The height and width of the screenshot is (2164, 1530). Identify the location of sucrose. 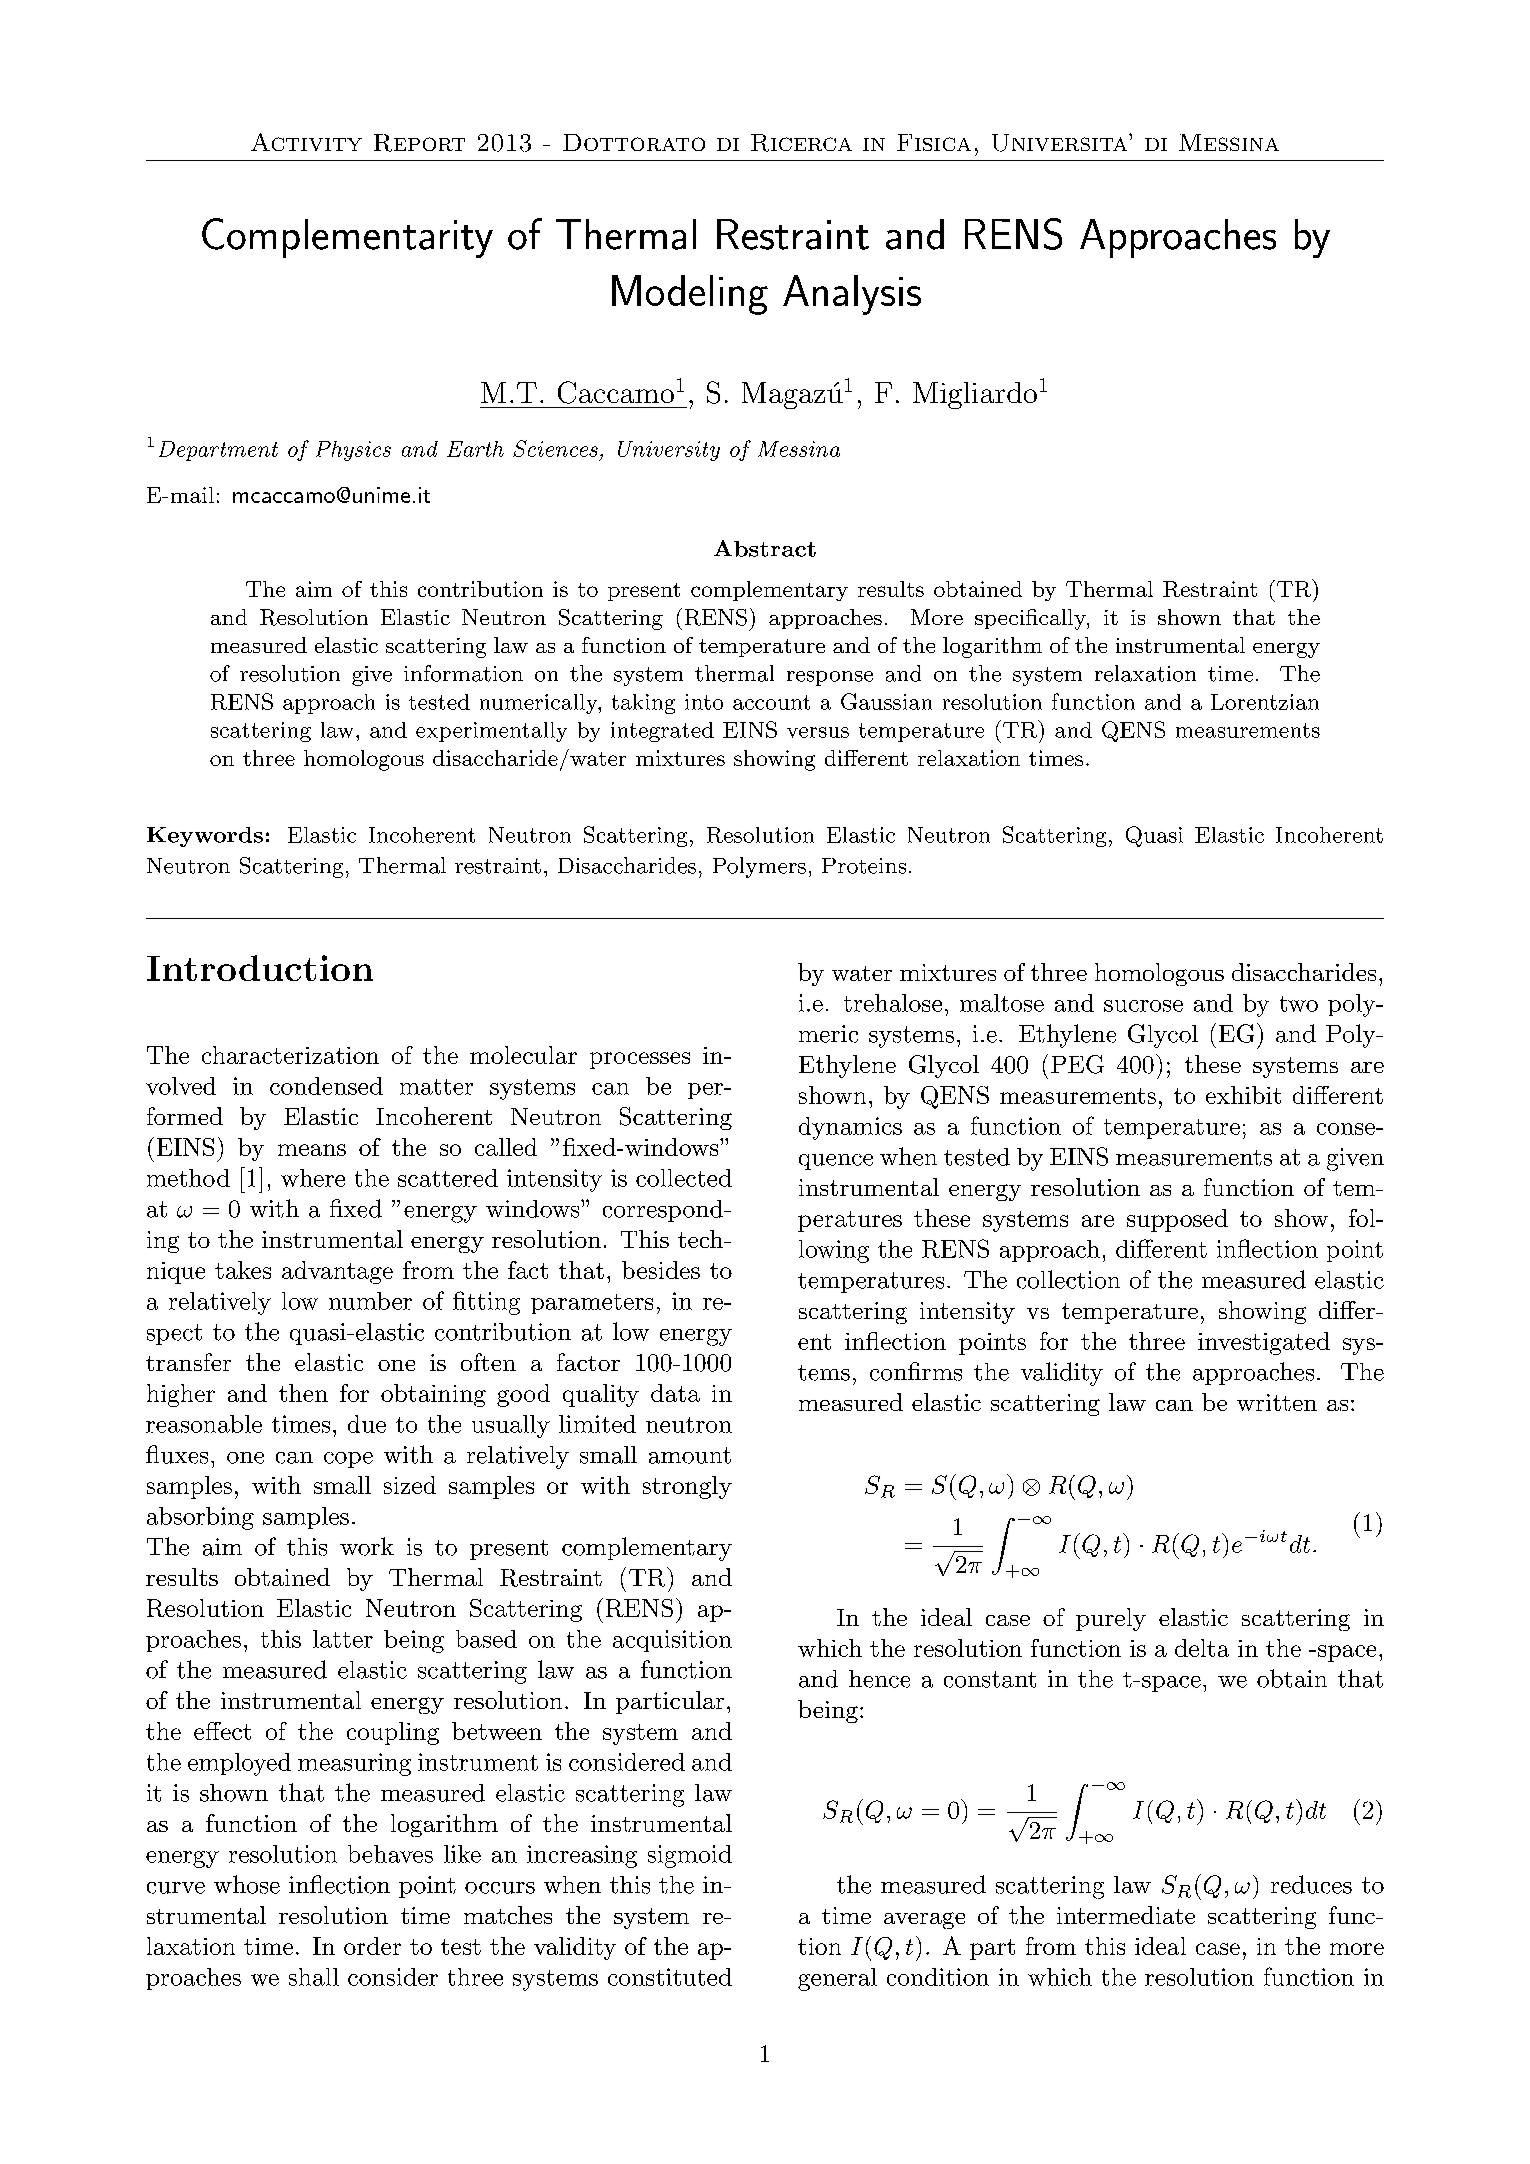
(1143, 1006).
